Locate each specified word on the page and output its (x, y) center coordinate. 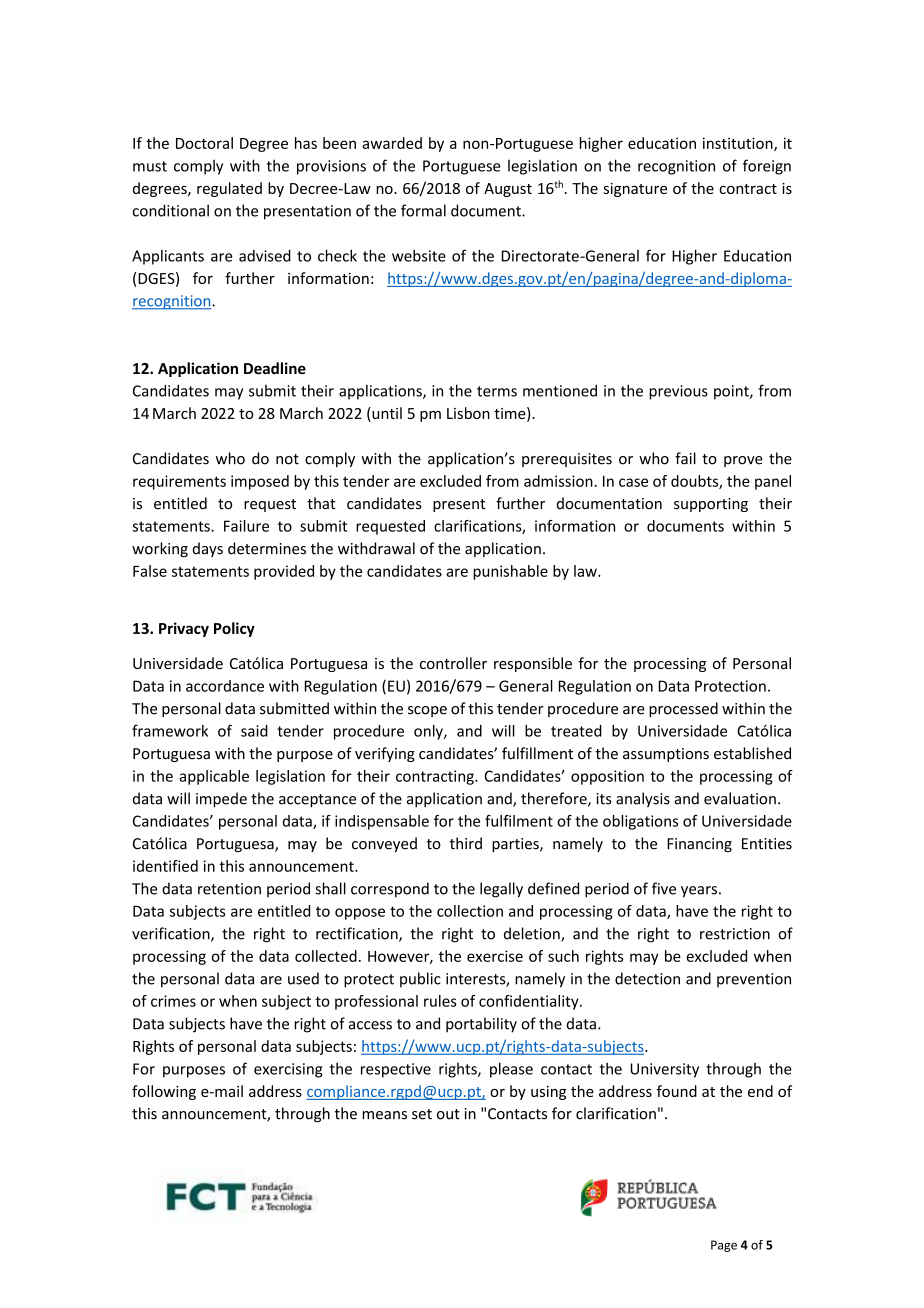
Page (724, 1246)
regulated (229, 189)
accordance (225, 686)
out (448, 1114)
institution (739, 144)
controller (453, 663)
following (164, 1092)
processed (683, 709)
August (508, 190)
